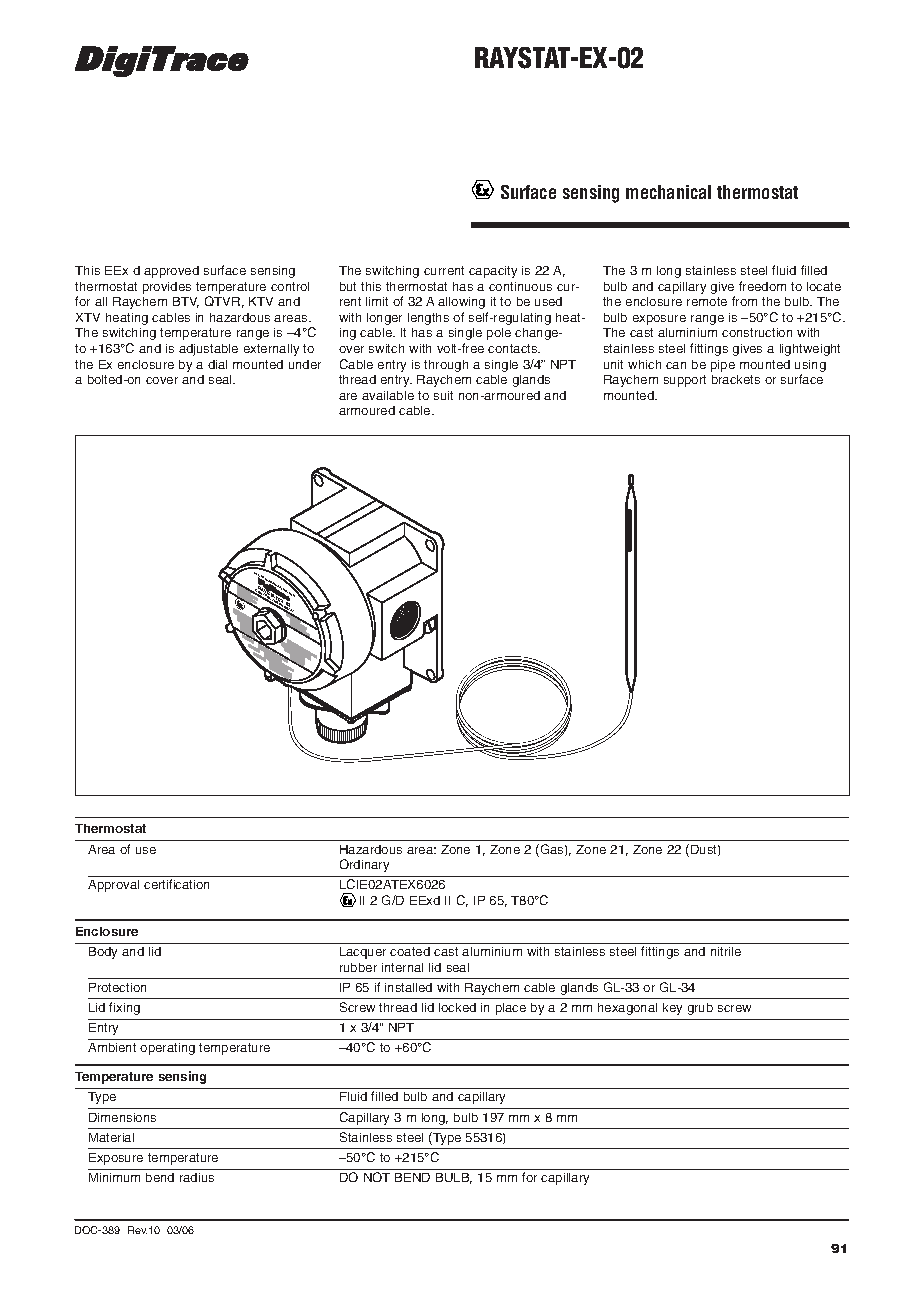 The image size is (924, 1308). Describe the element at coordinates (668, 192) in the screenshot. I see `mechanical` at that location.
